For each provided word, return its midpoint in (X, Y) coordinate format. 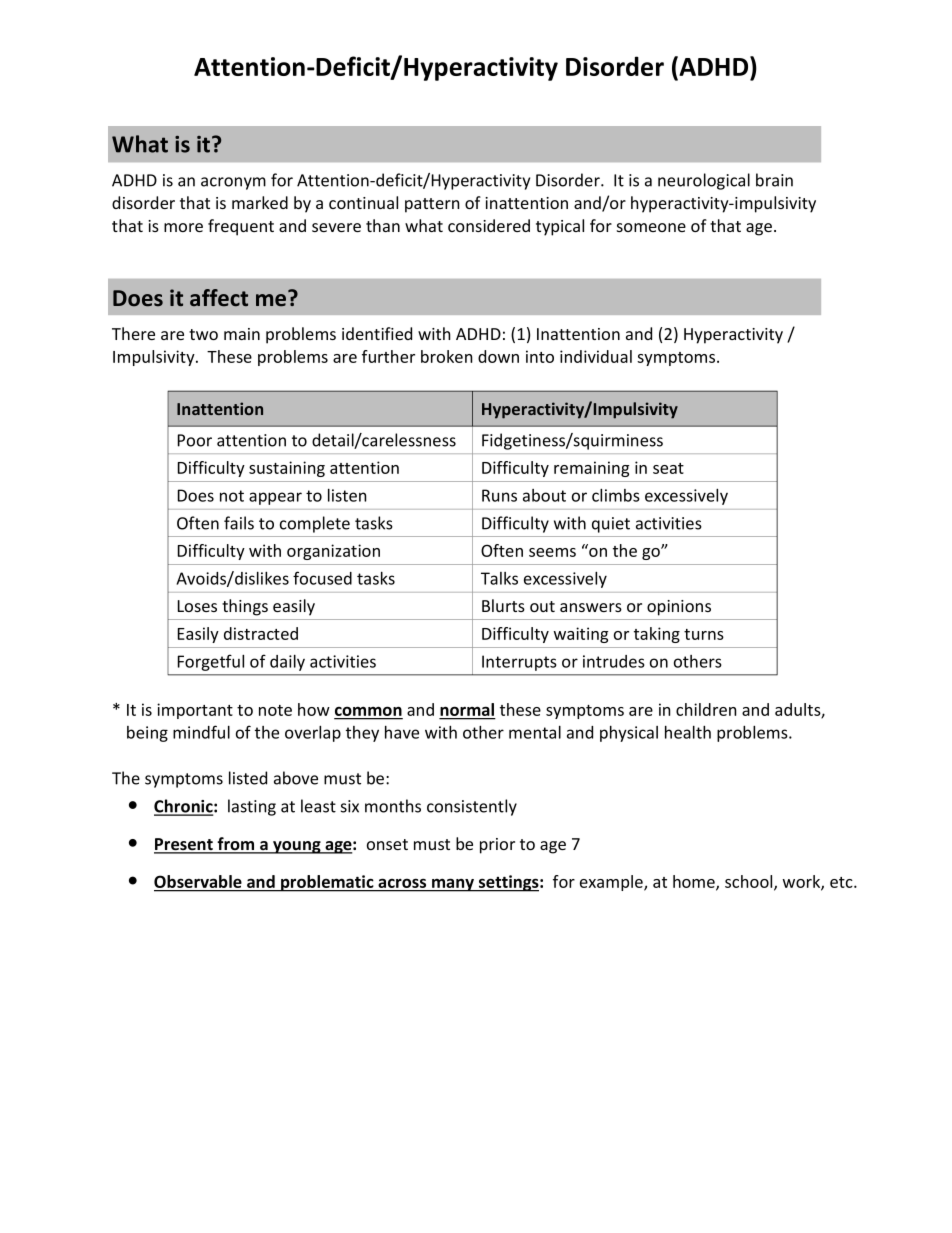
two (203, 334)
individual (596, 356)
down (498, 356)
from (236, 845)
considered (489, 225)
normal (467, 711)
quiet (611, 525)
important (195, 711)
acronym (233, 183)
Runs (499, 495)
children (706, 709)
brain (774, 180)
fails (239, 523)
